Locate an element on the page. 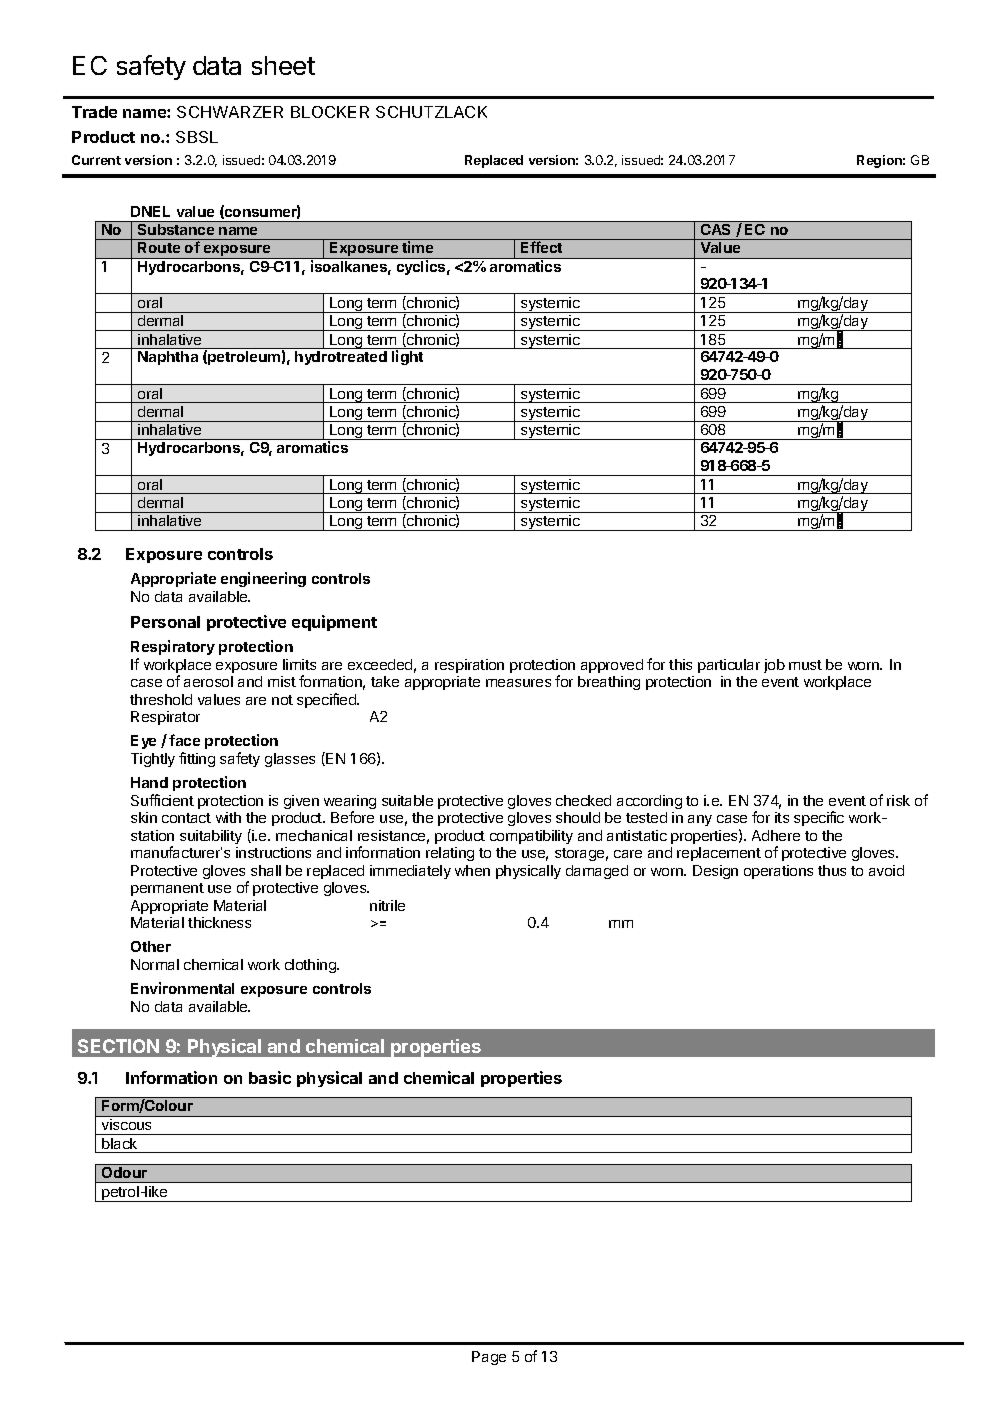  SCHWARZER is located at coordinates (230, 112).
